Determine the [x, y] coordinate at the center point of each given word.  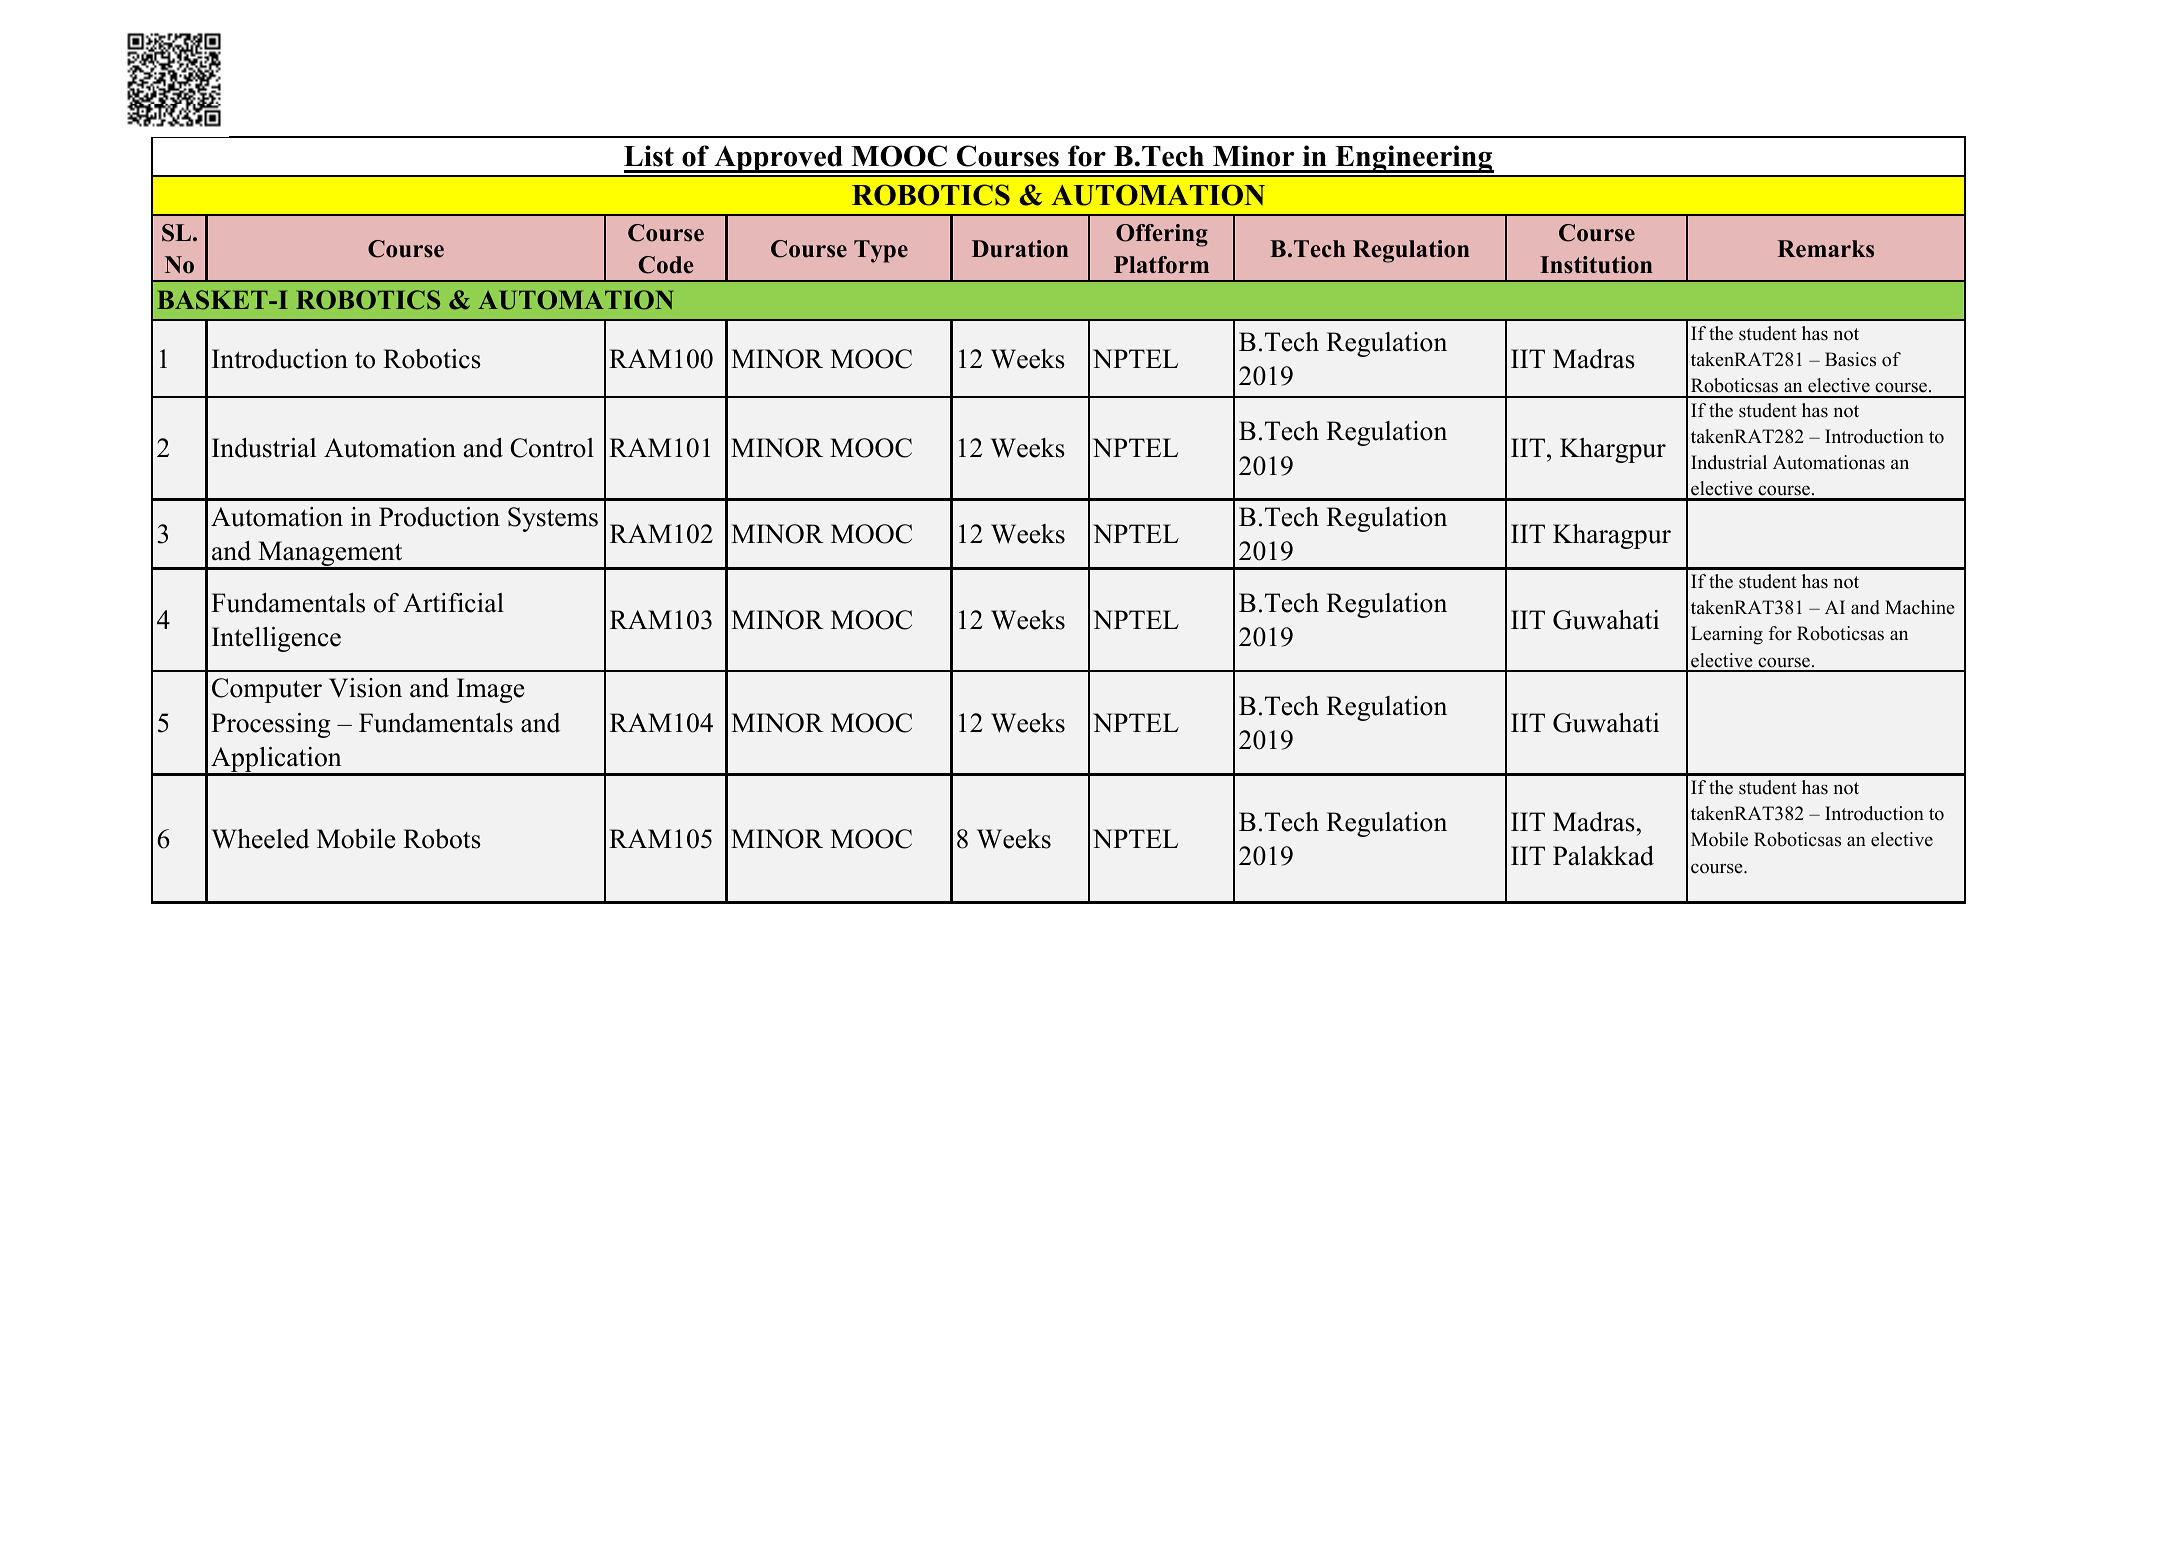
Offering [1162, 235]
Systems [553, 519]
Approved [778, 161]
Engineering [1414, 160]
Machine [1920, 607]
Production [439, 517]
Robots [442, 839]
